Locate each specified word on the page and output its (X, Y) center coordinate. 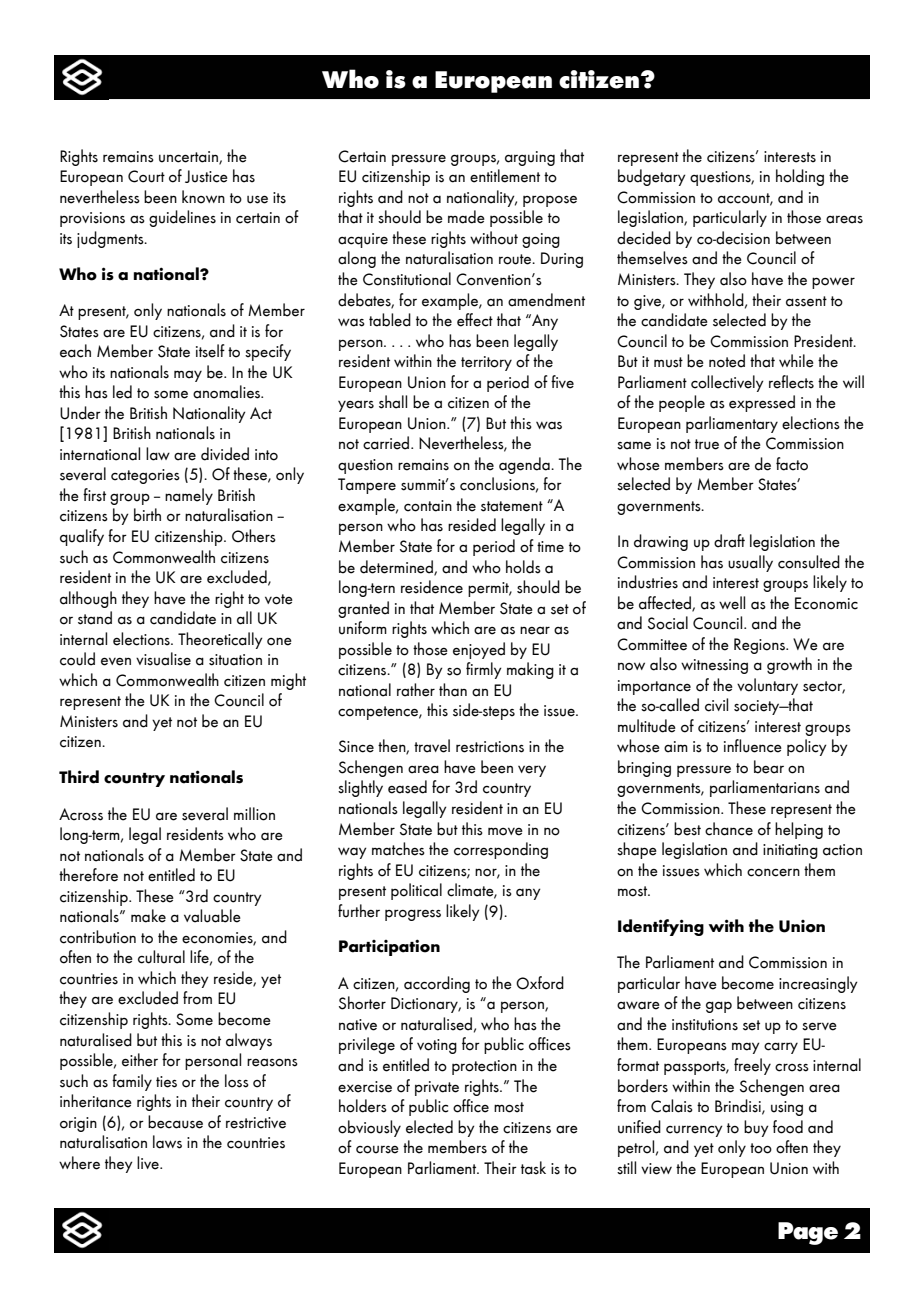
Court (146, 176)
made (466, 217)
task (533, 1168)
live (149, 1163)
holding (800, 177)
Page (808, 1233)
